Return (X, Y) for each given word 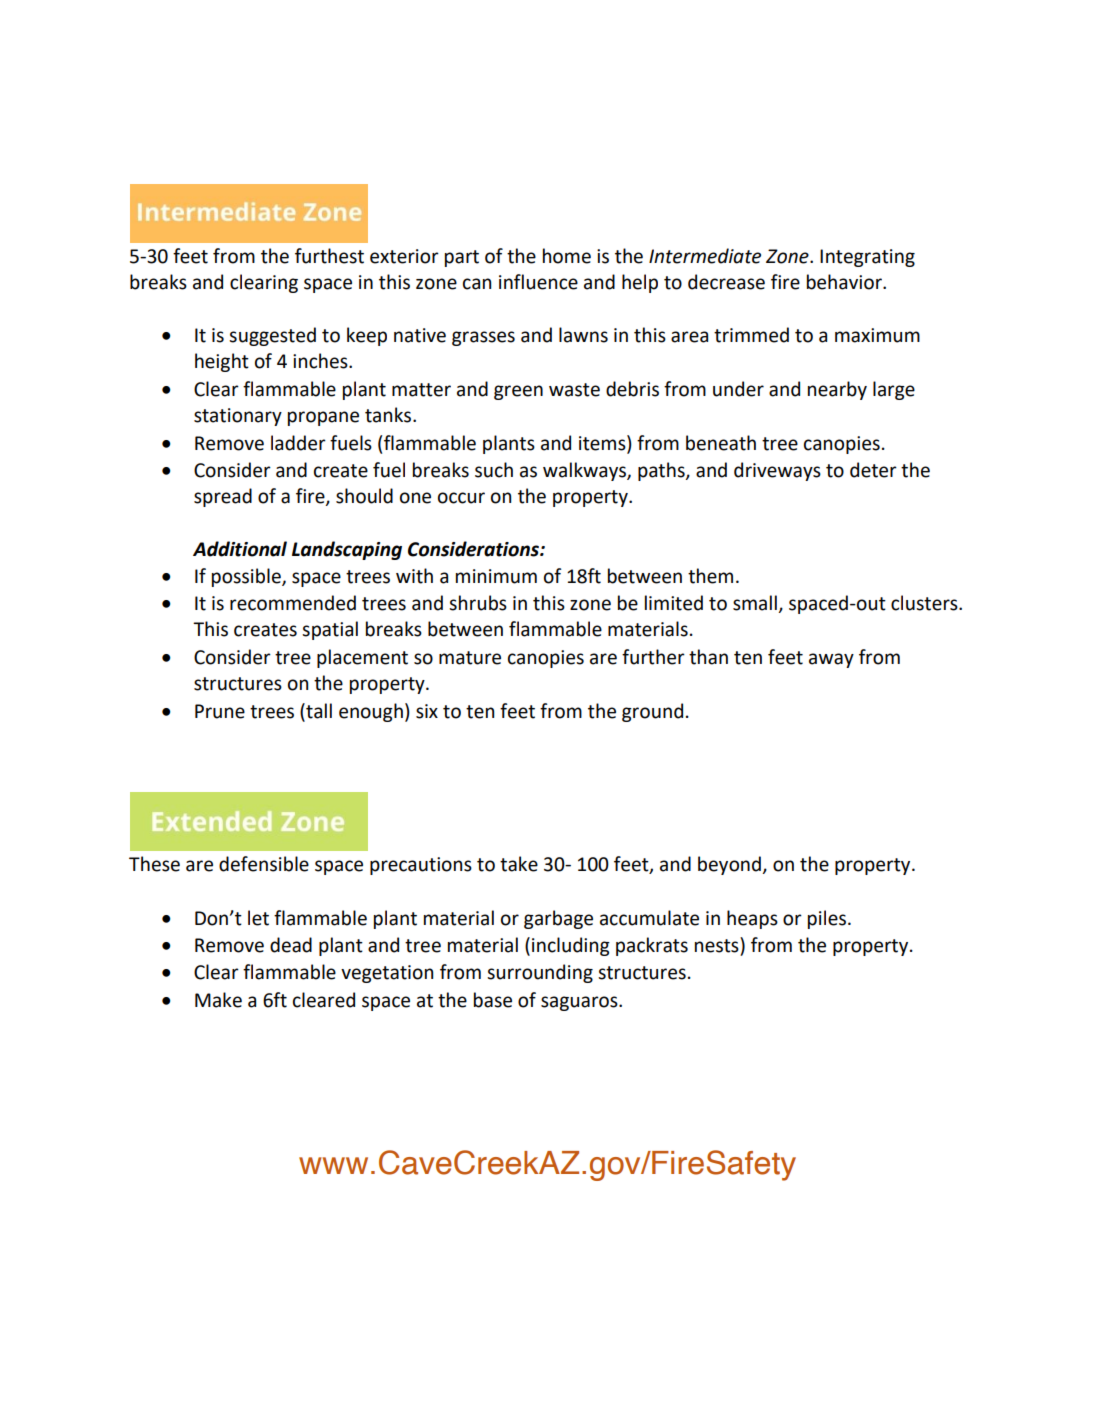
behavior (845, 282)
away (831, 660)
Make (218, 1000)
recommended (293, 603)
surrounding (540, 973)
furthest (329, 256)
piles (827, 919)
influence (538, 282)
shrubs (478, 603)
